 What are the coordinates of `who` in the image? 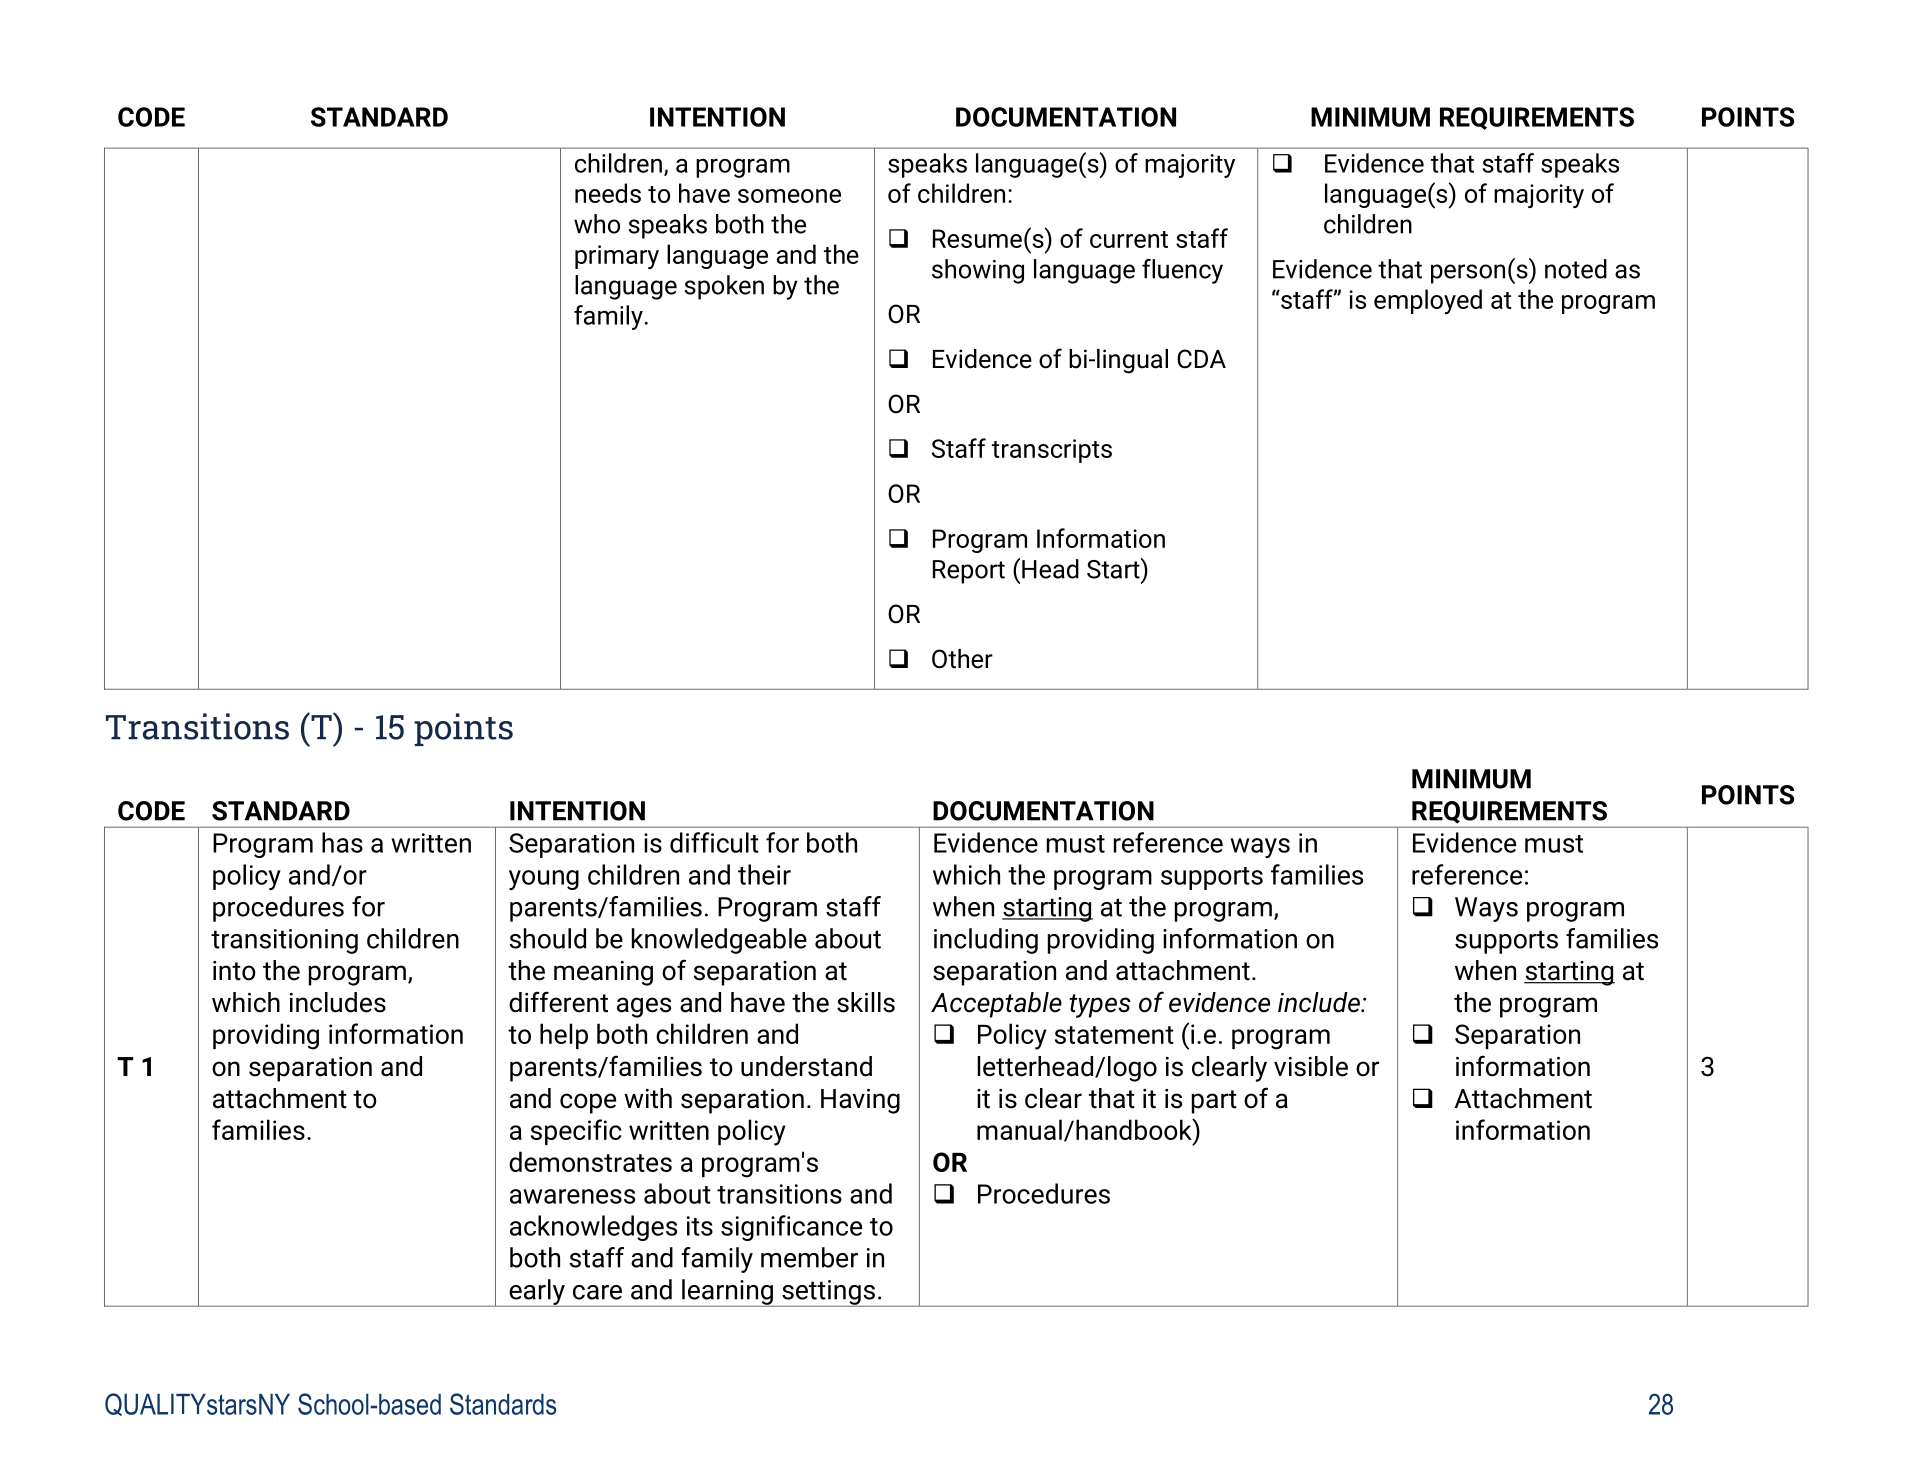 It's located at (597, 224).
